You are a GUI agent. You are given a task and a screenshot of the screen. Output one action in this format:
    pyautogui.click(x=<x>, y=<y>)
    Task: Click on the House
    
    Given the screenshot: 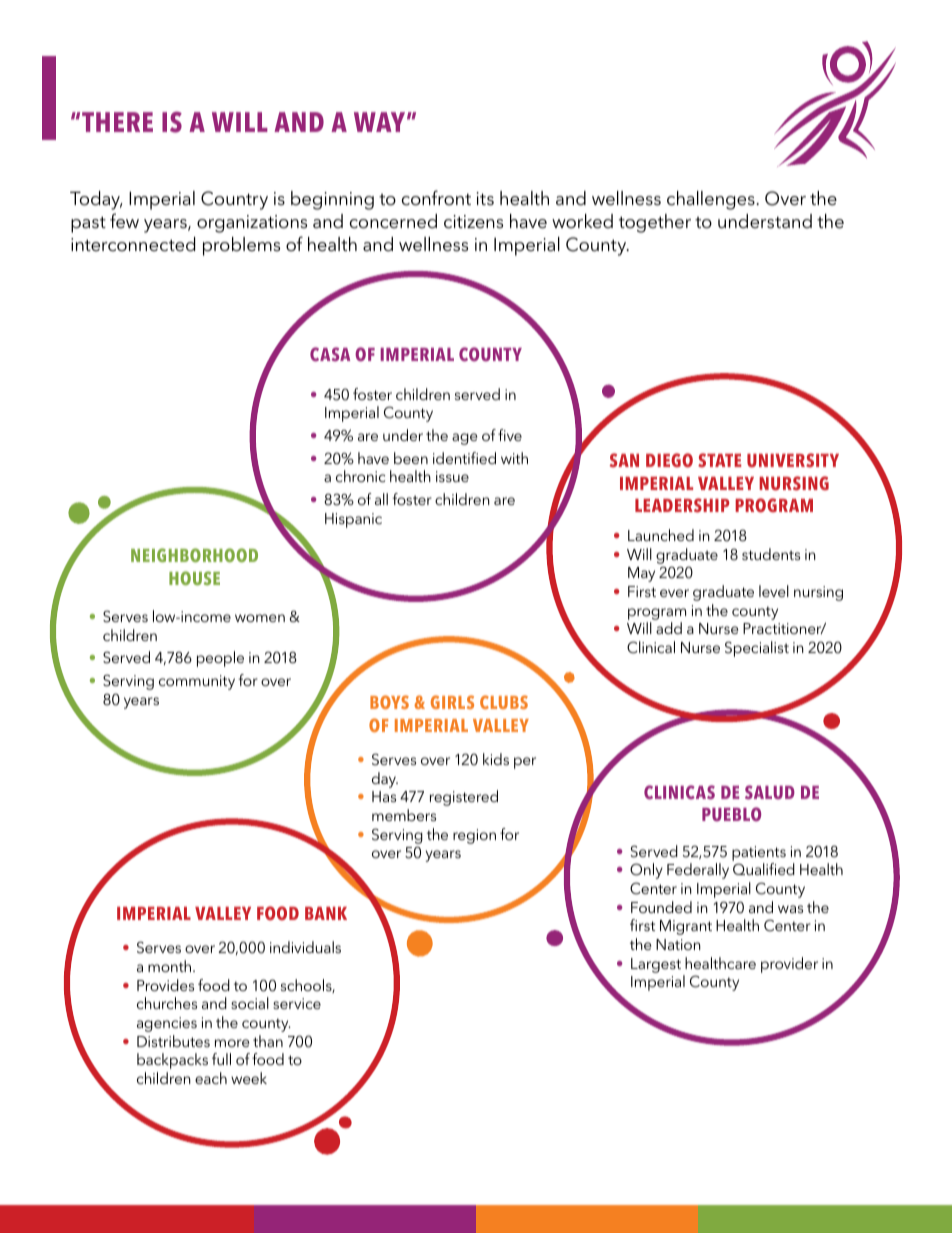 What is the action you would take?
    pyautogui.click(x=194, y=578)
